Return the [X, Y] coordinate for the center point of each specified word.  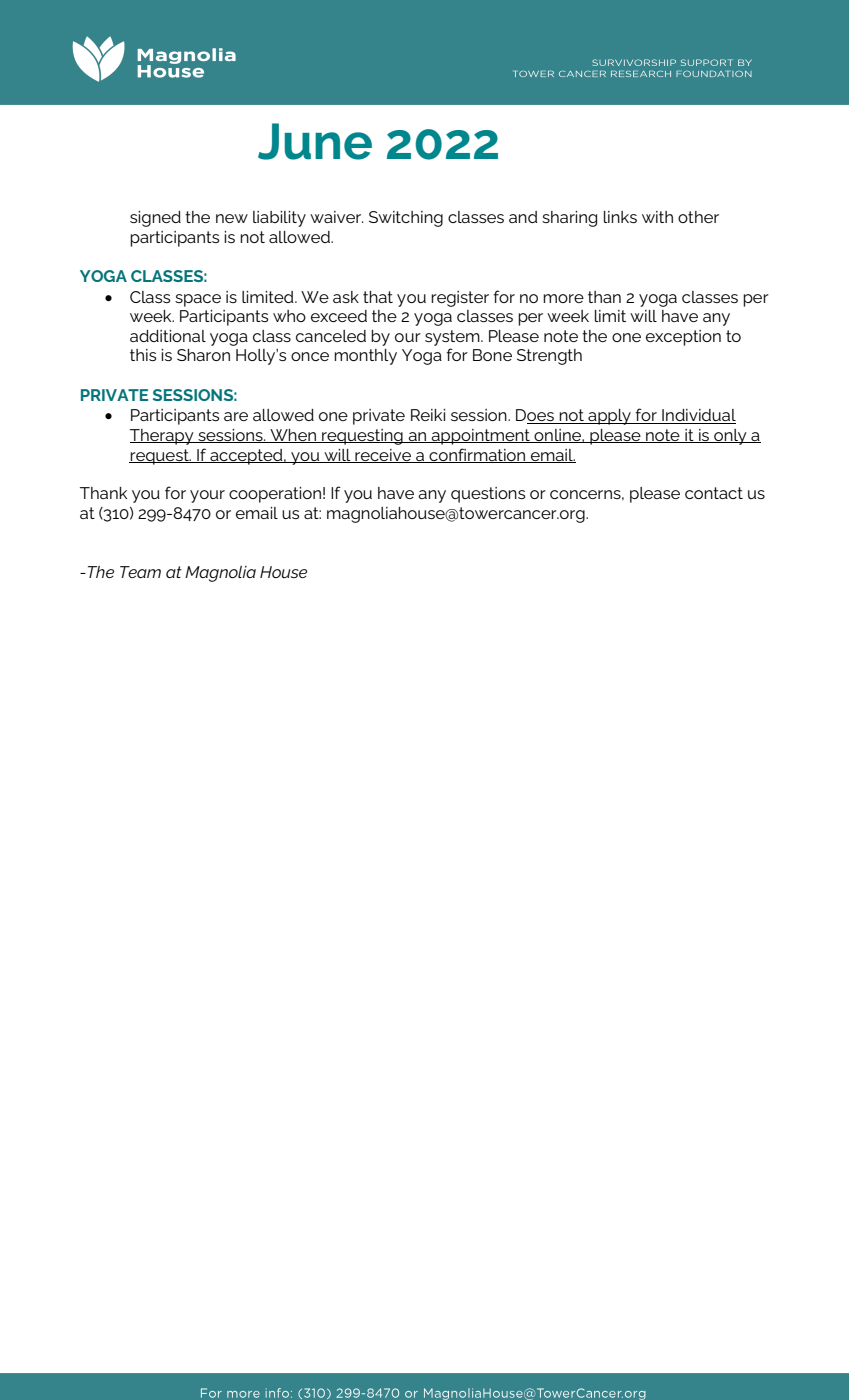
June [315, 141]
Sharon [203, 355]
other [698, 217]
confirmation [477, 455]
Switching [406, 219]
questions [488, 495]
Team [140, 572]
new [232, 218]
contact [714, 493]
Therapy [163, 437]
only [730, 437]
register [460, 299]
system [453, 338]
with [657, 217]
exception [683, 338]
